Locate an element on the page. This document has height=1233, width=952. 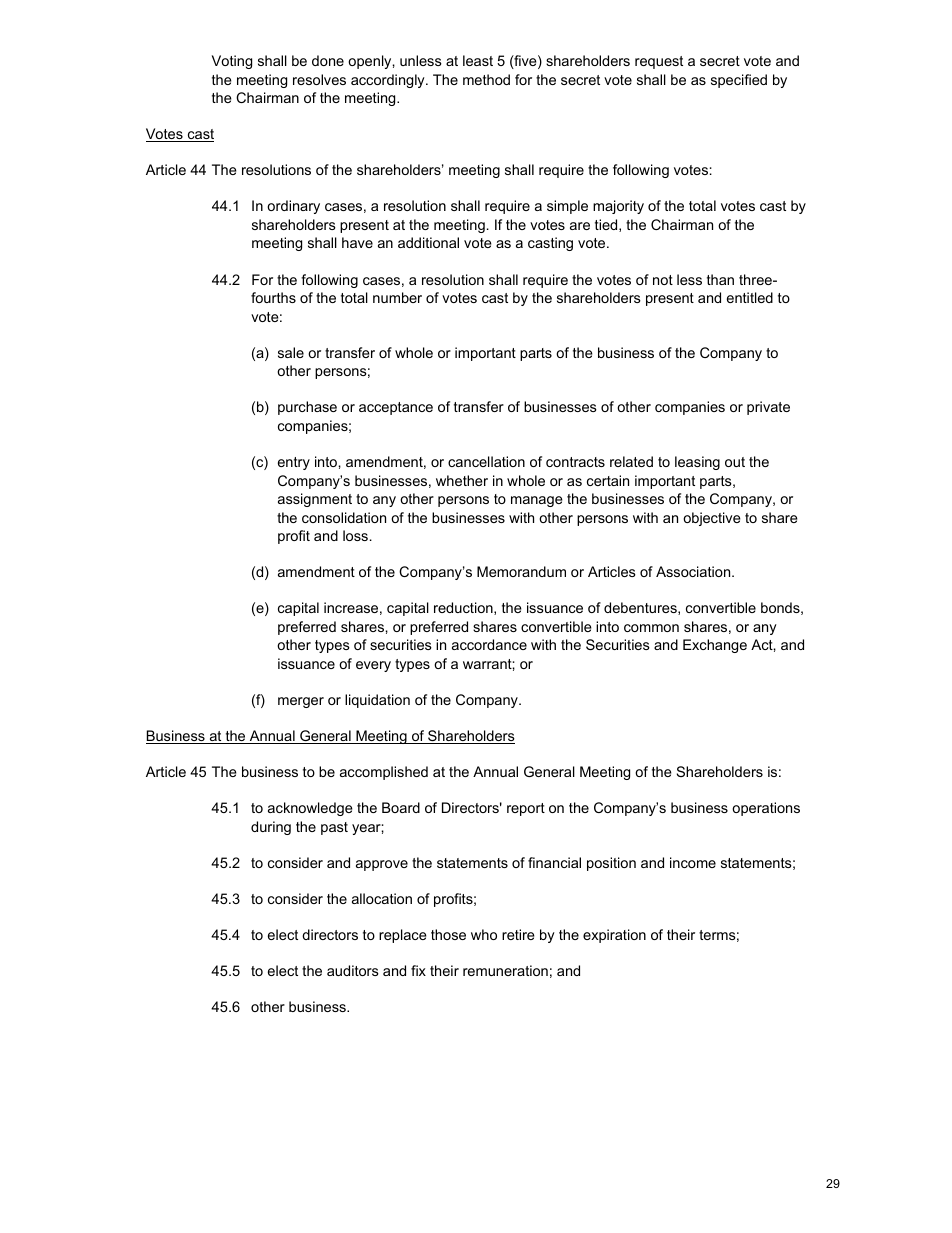
specified is located at coordinates (739, 81).
